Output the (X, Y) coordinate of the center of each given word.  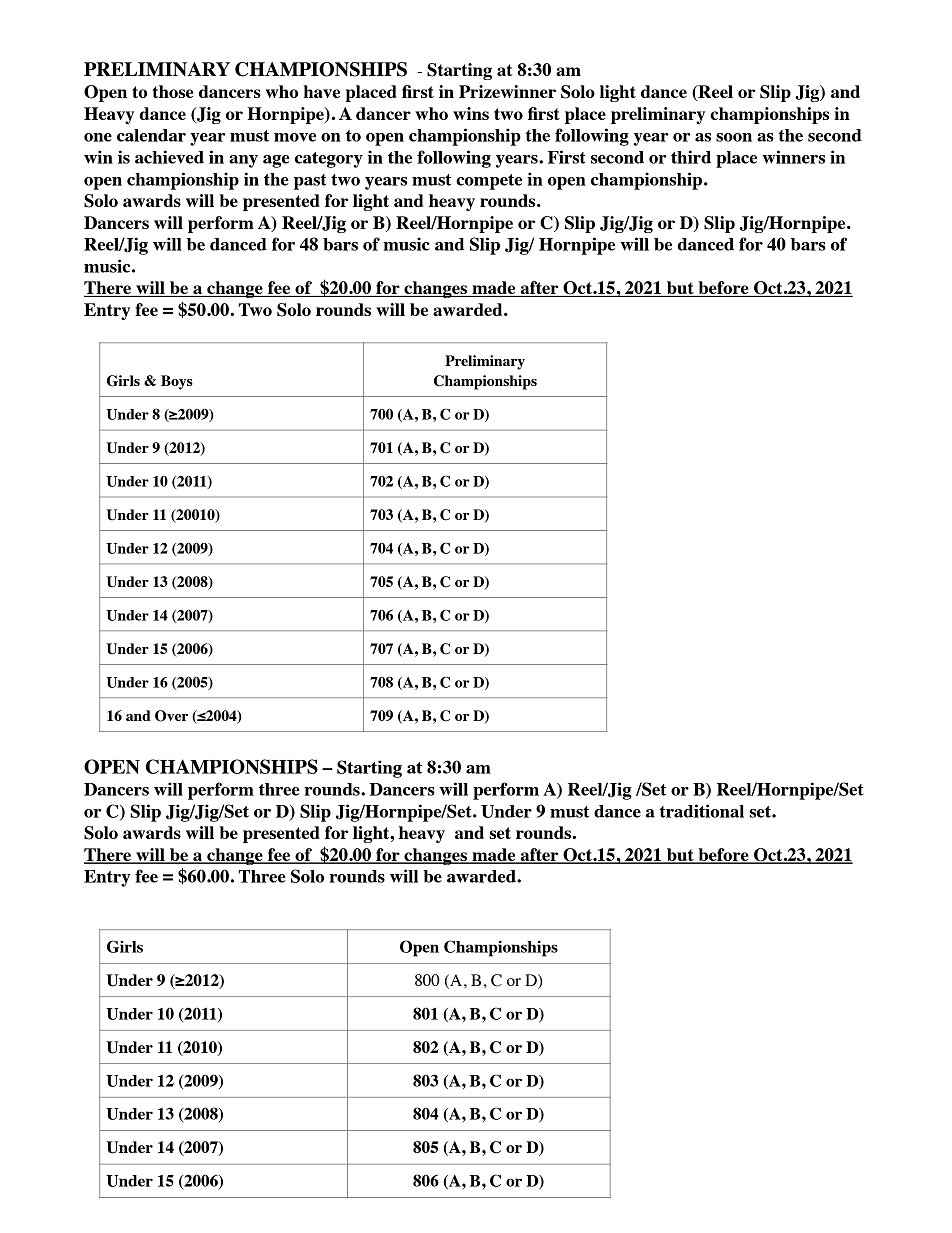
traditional (702, 811)
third (691, 157)
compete (489, 182)
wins (471, 113)
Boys (177, 382)
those (173, 91)
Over (171, 716)
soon (734, 137)
